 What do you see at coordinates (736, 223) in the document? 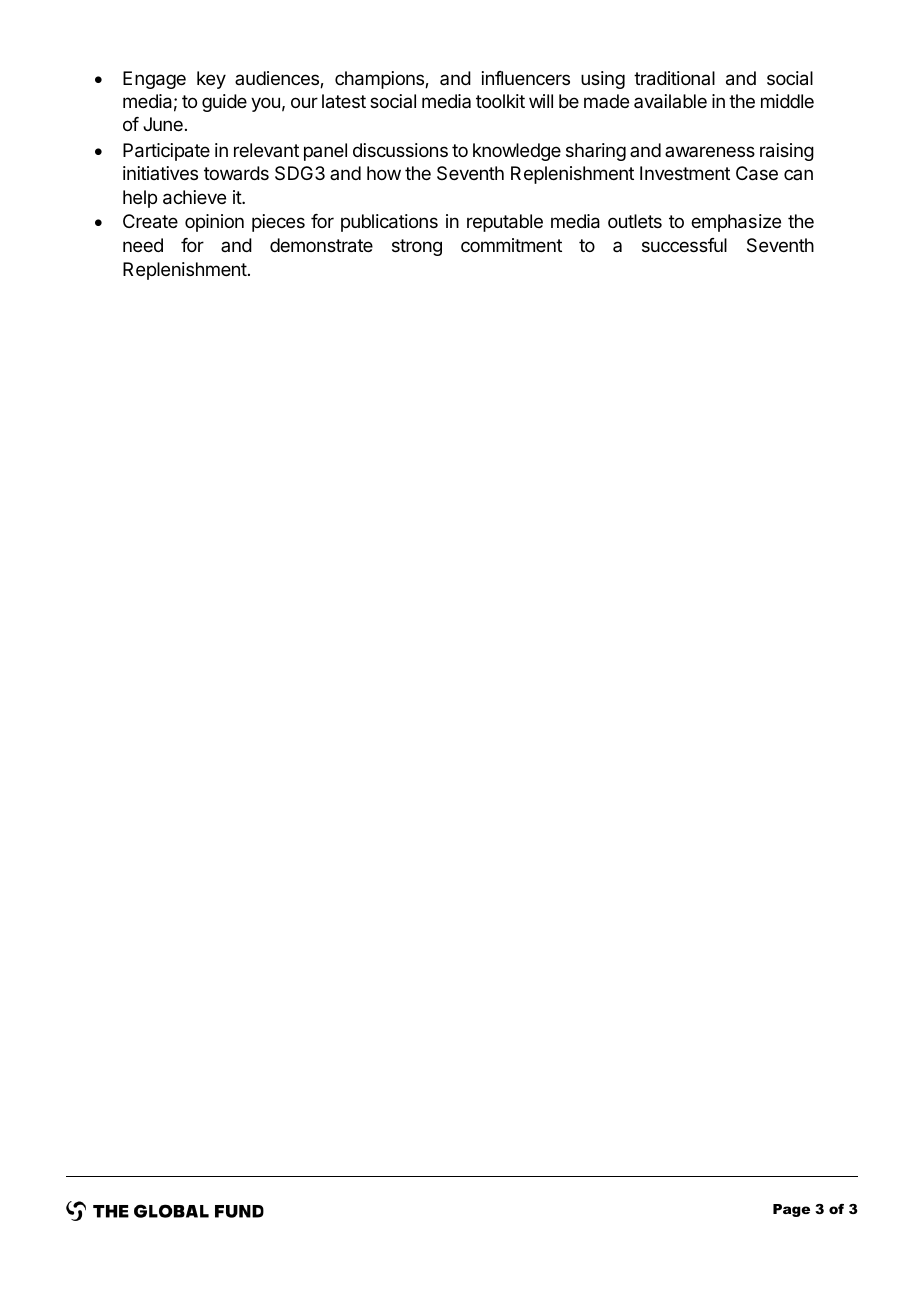
I see `emphasize` at bounding box center [736, 223].
